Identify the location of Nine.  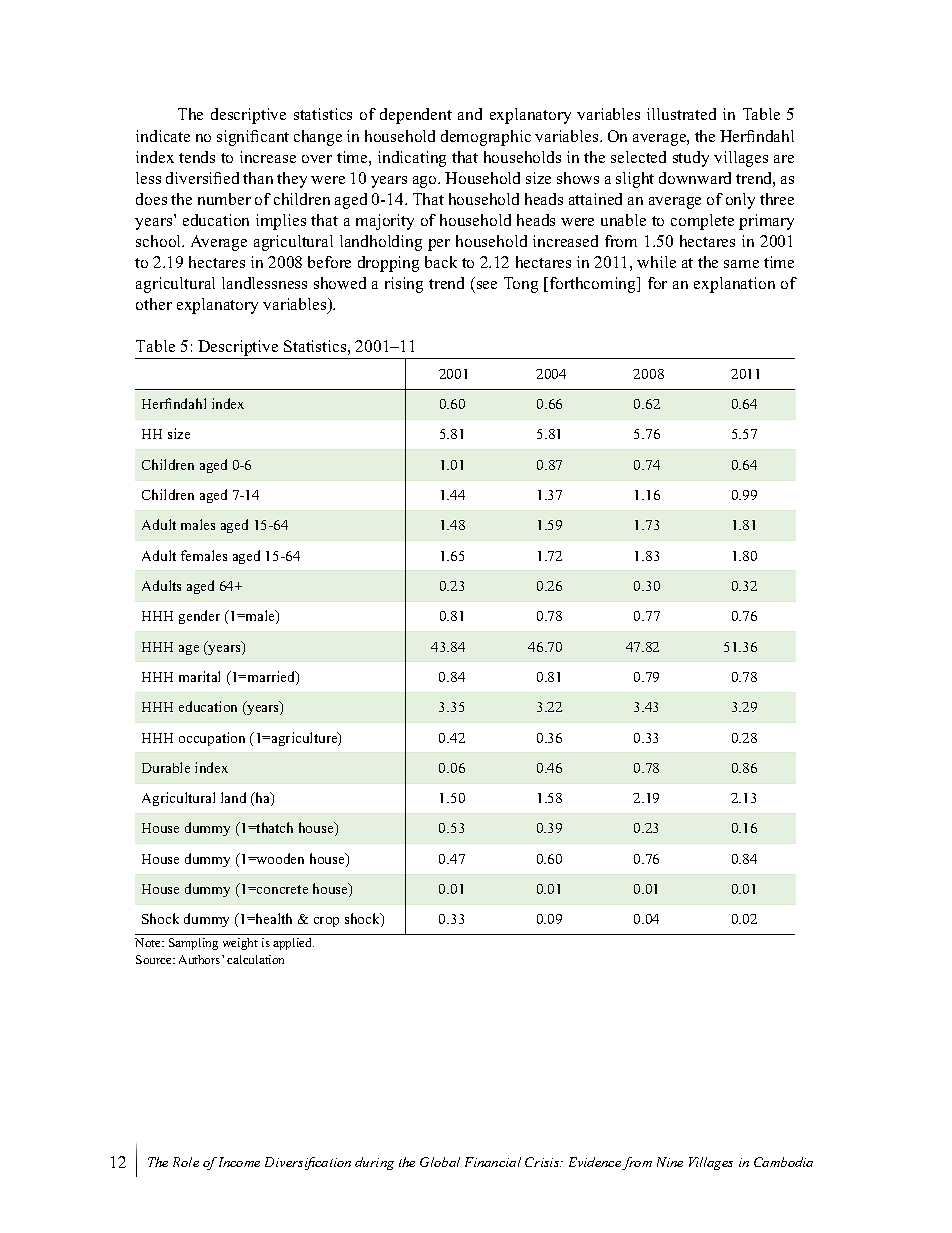
(670, 1162).
